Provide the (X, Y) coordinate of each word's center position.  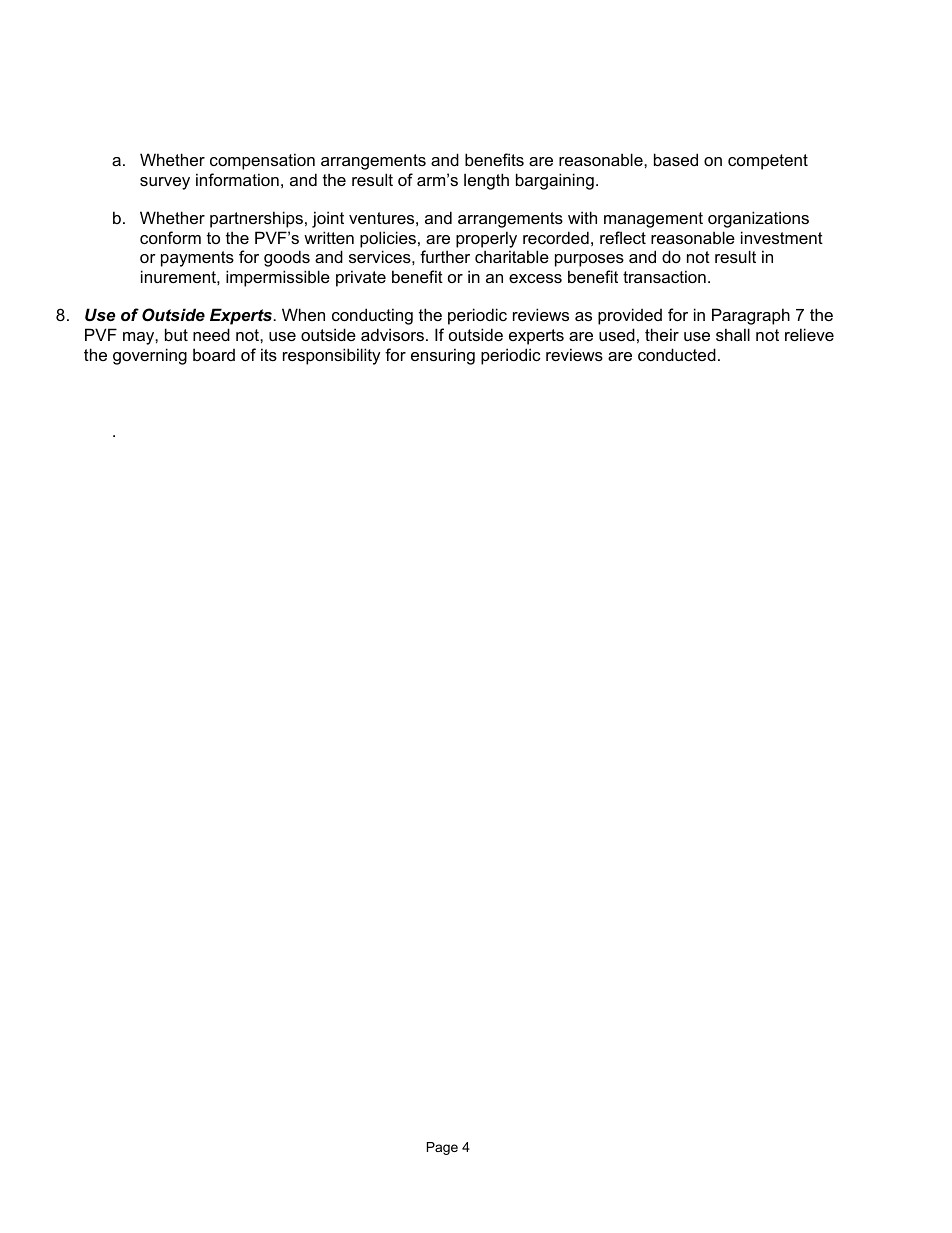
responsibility (332, 356)
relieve (809, 334)
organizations (758, 219)
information (237, 179)
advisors (392, 334)
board (214, 354)
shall (733, 334)
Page (442, 1148)
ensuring (443, 356)
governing (150, 356)
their (662, 334)
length (486, 181)
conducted (677, 354)
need (211, 334)
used (617, 334)
